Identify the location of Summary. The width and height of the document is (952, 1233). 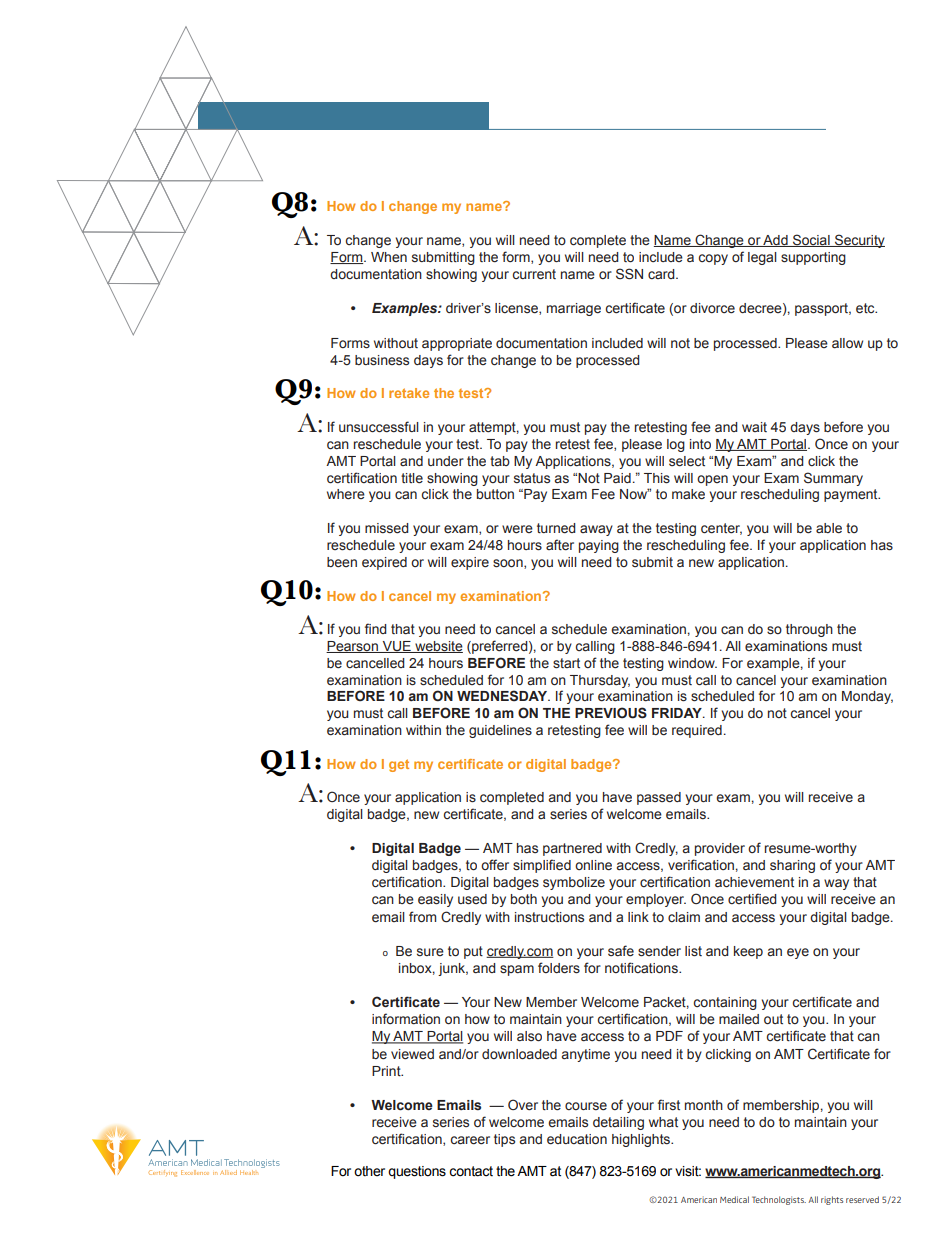
(833, 479).
